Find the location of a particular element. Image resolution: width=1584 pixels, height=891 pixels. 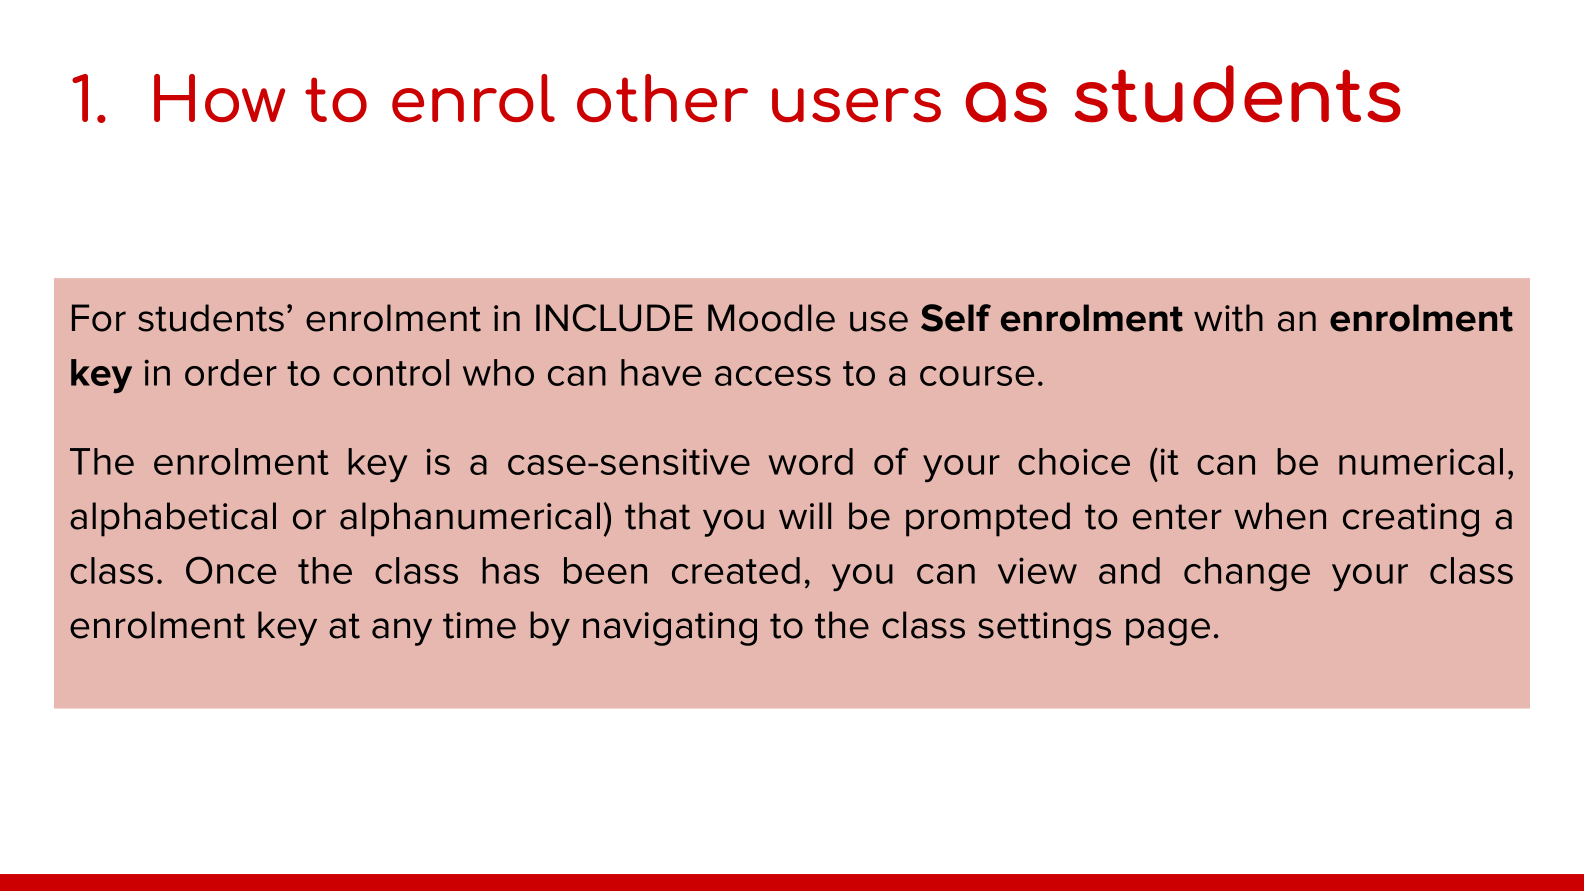

choice is located at coordinates (1074, 461).
